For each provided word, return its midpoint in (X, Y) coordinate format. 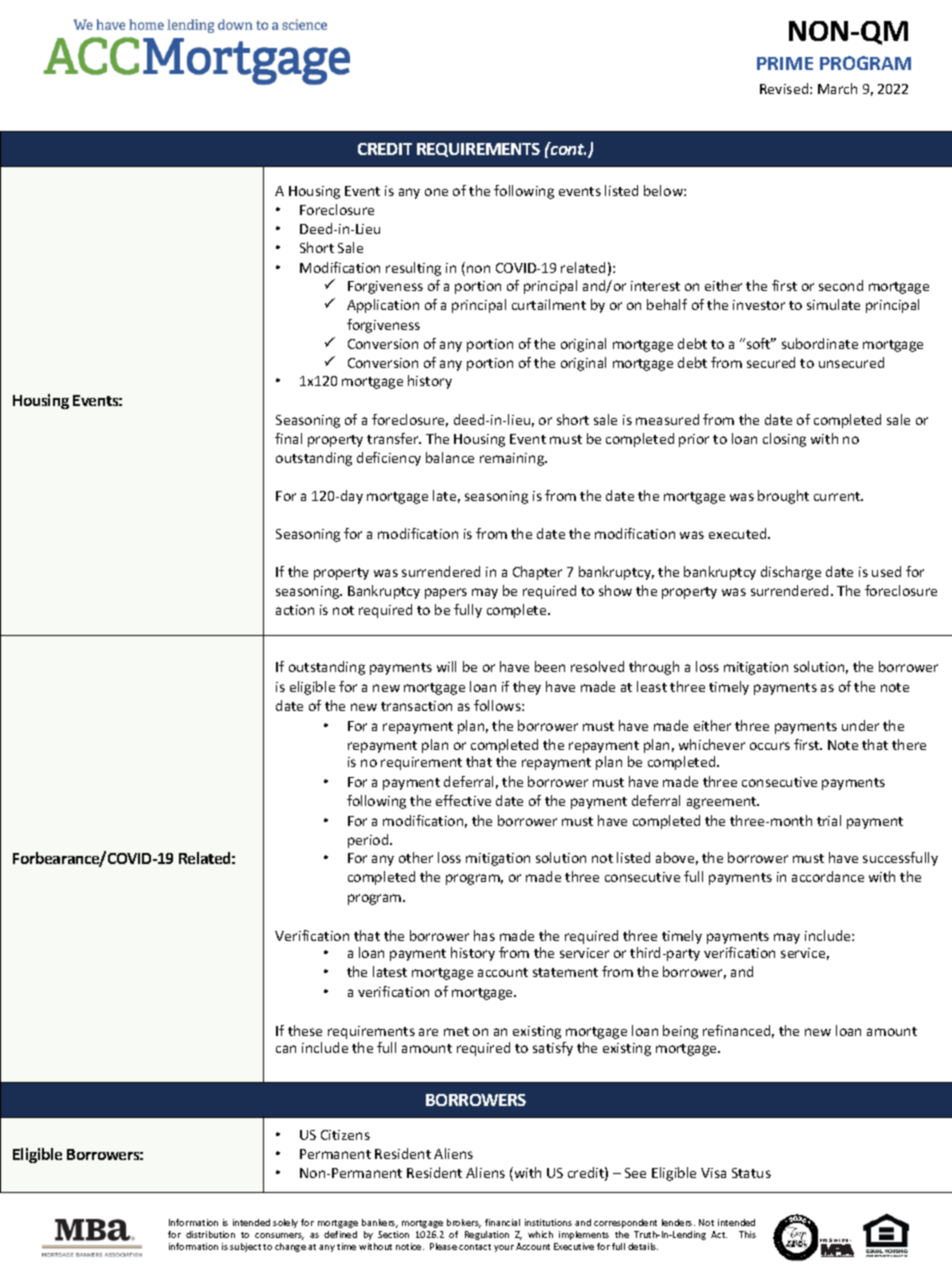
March (837, 88)
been (550, 666)
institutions (548, 1222)
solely (285, 1223)
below (664, 190)
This (747, 1234)
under (860, 725)
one (436, 192)
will (446, 666)
